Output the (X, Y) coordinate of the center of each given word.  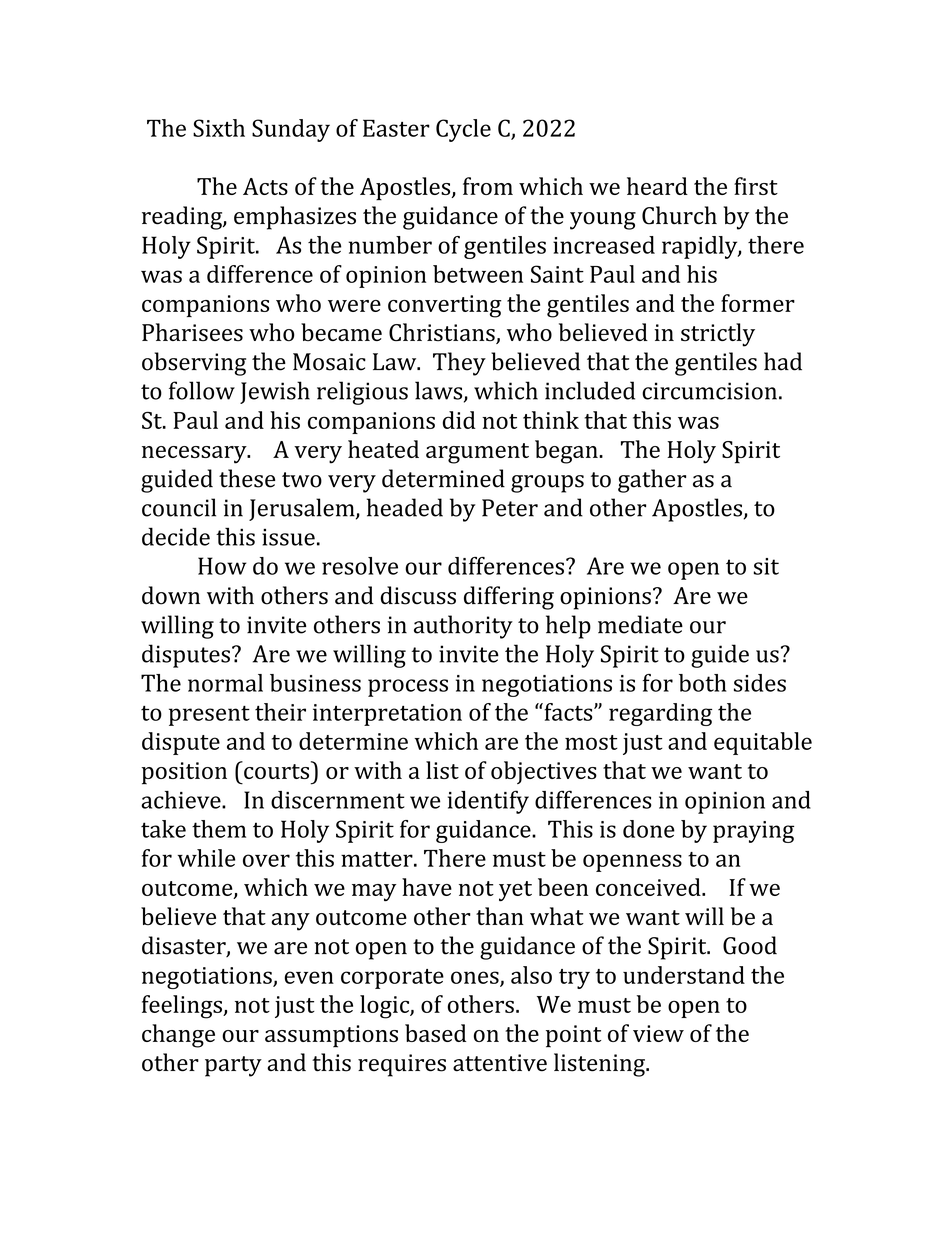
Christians (443, 333)
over (266, 860)
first (756, 186)
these (247, 478)
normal (225, 683)
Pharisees (192, 332)
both (703, 683)
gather (652, 481)
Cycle (463, 130)
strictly (718, 335)
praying (753, 832)
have (427, 887)
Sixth (219, 128)
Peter (510, 508)
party (233, 1066)
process (408, 688)
